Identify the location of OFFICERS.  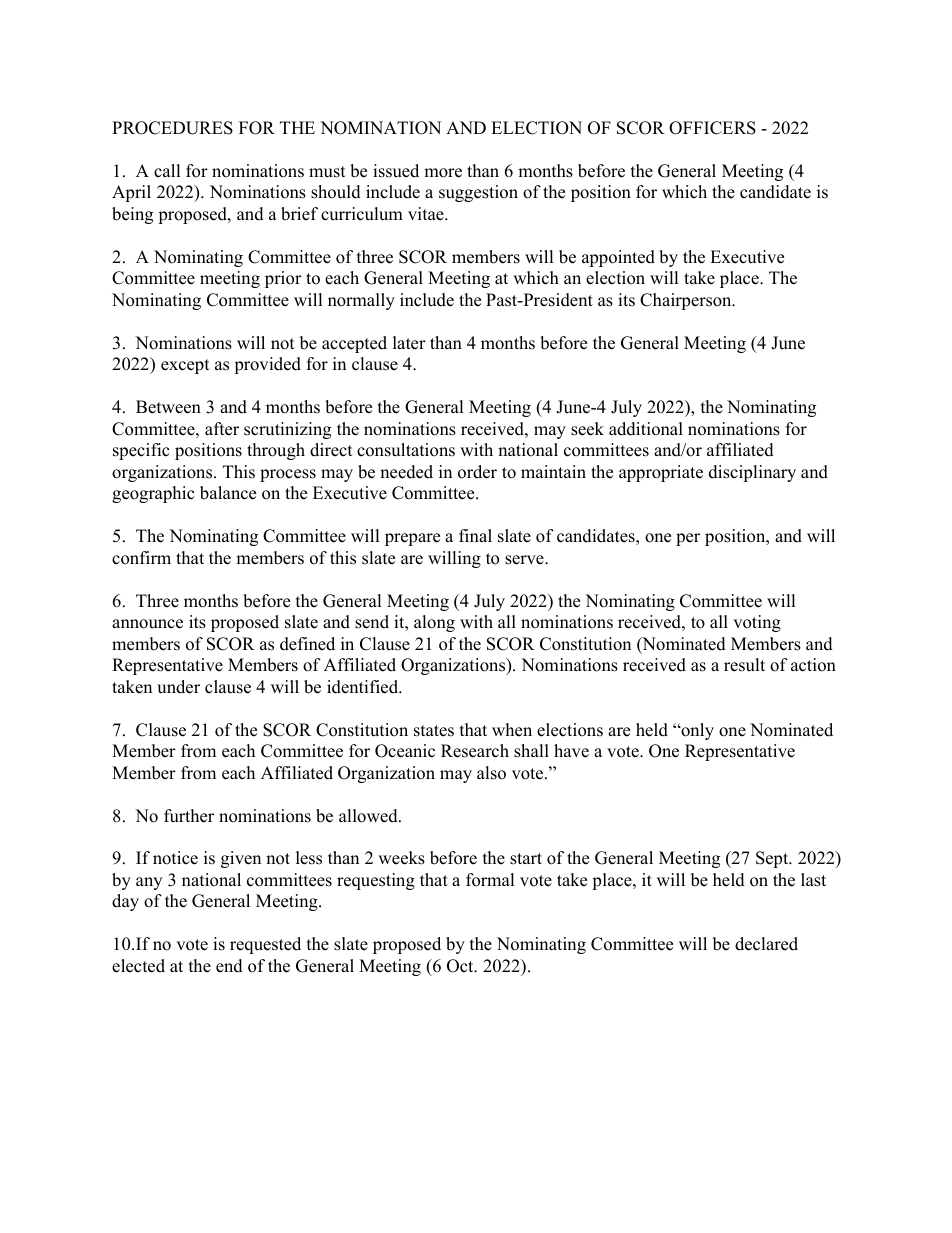
(712, 128).
